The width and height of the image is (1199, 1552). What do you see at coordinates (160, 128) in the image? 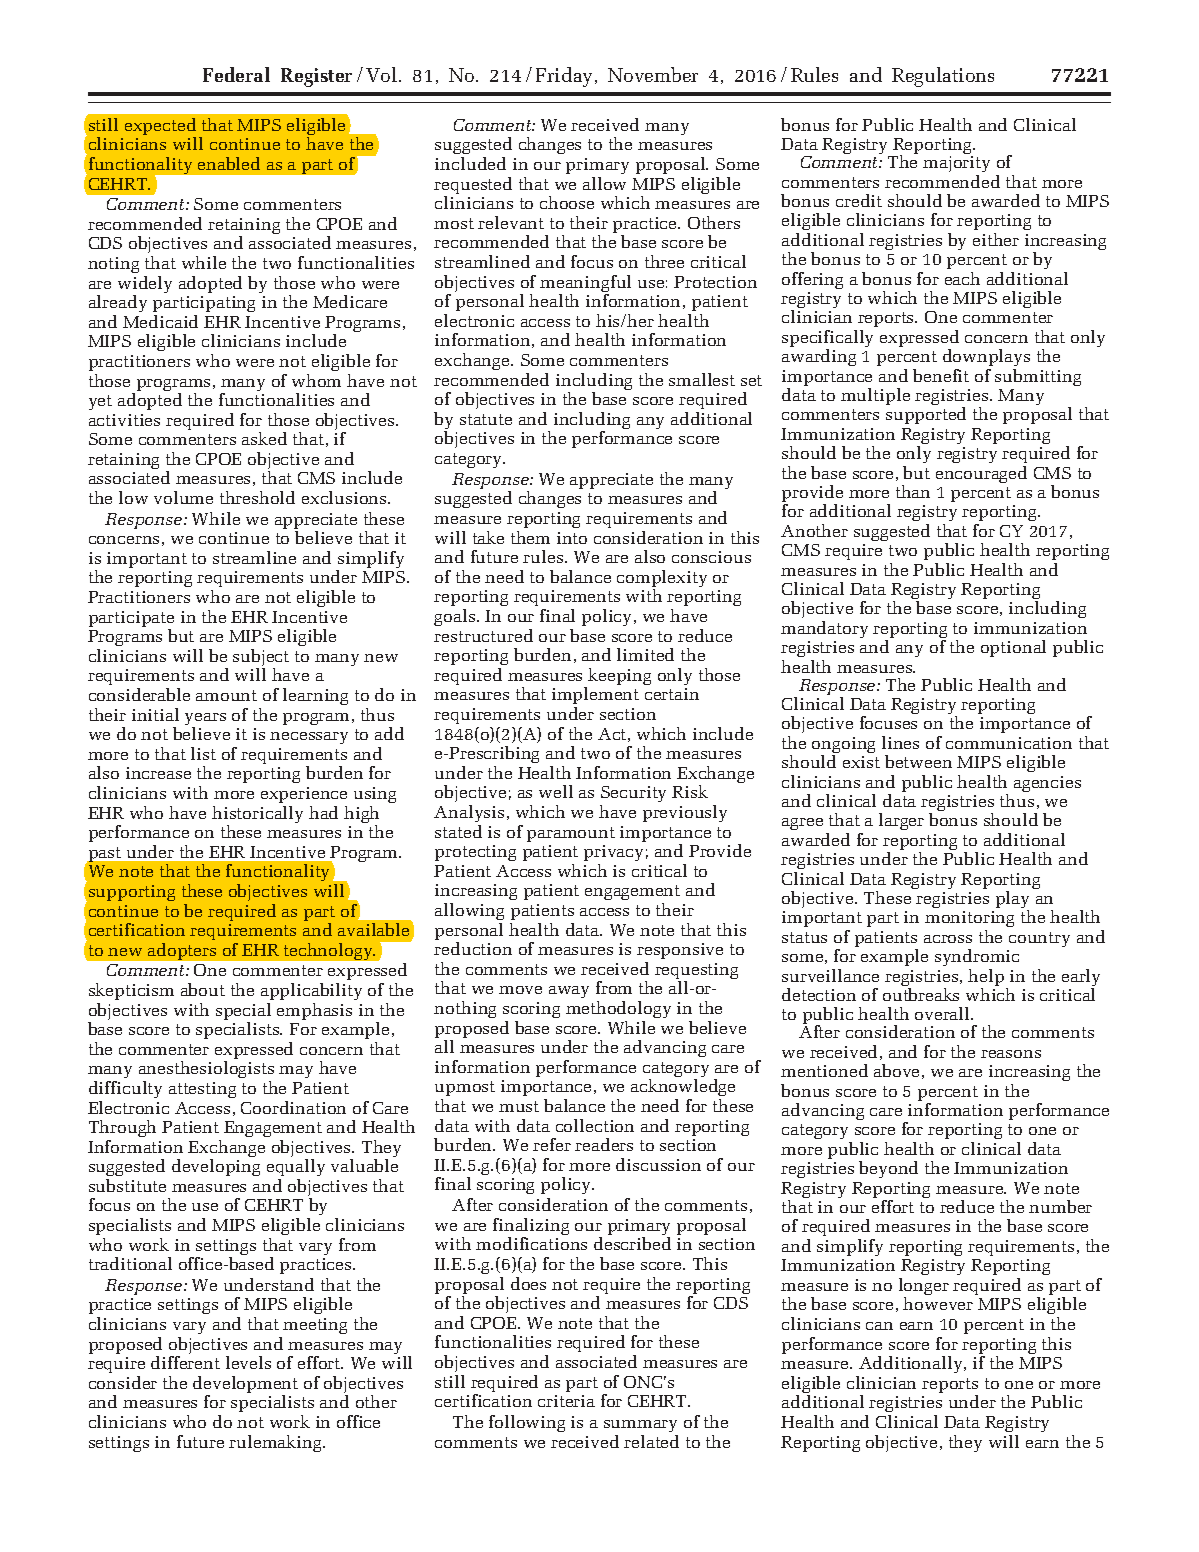
I see `expected` at bounding box center [160, 128].
